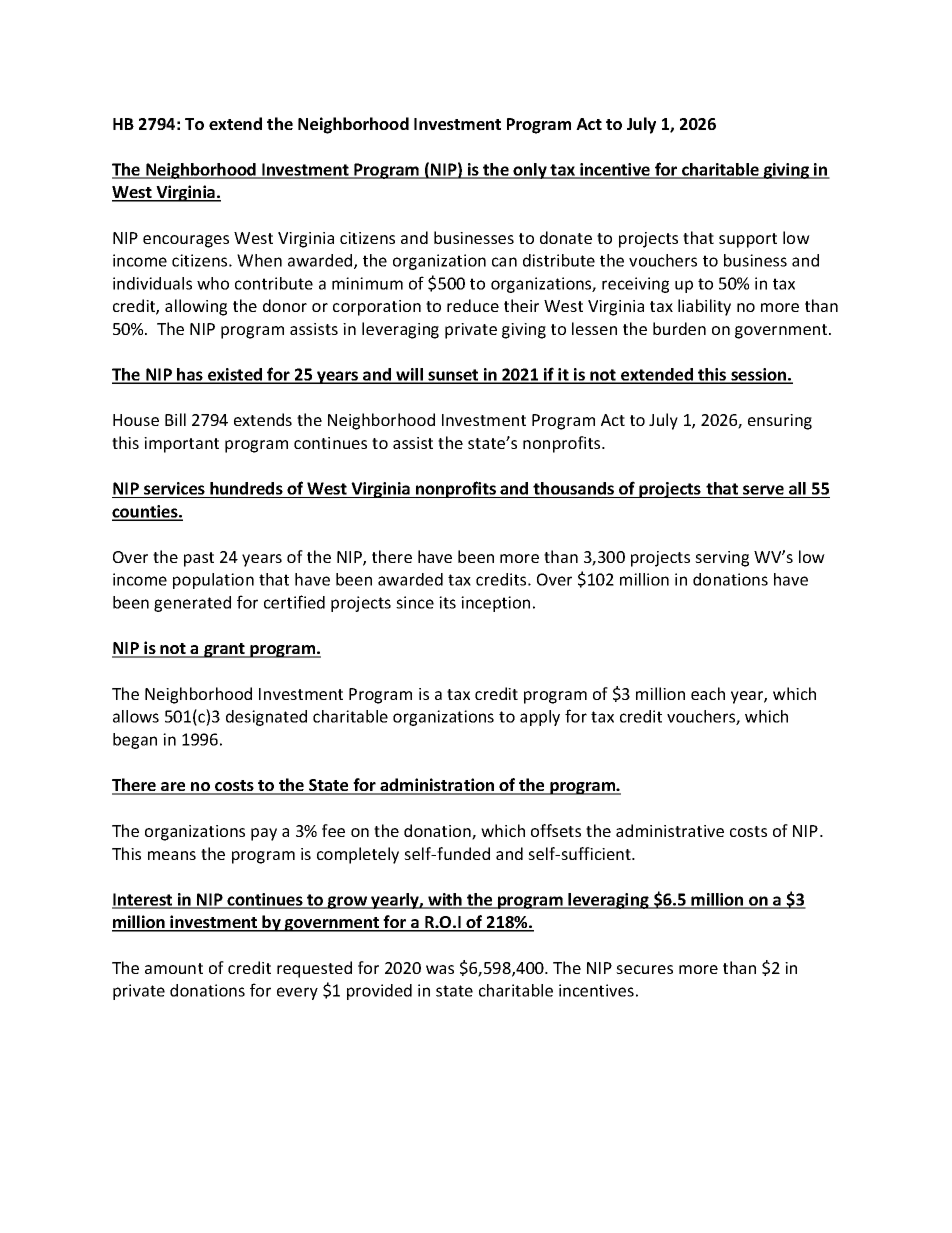  What do you see at coordinates (181, 445) in the screenshot?
I see `important` at bounding box center [181, 445].
